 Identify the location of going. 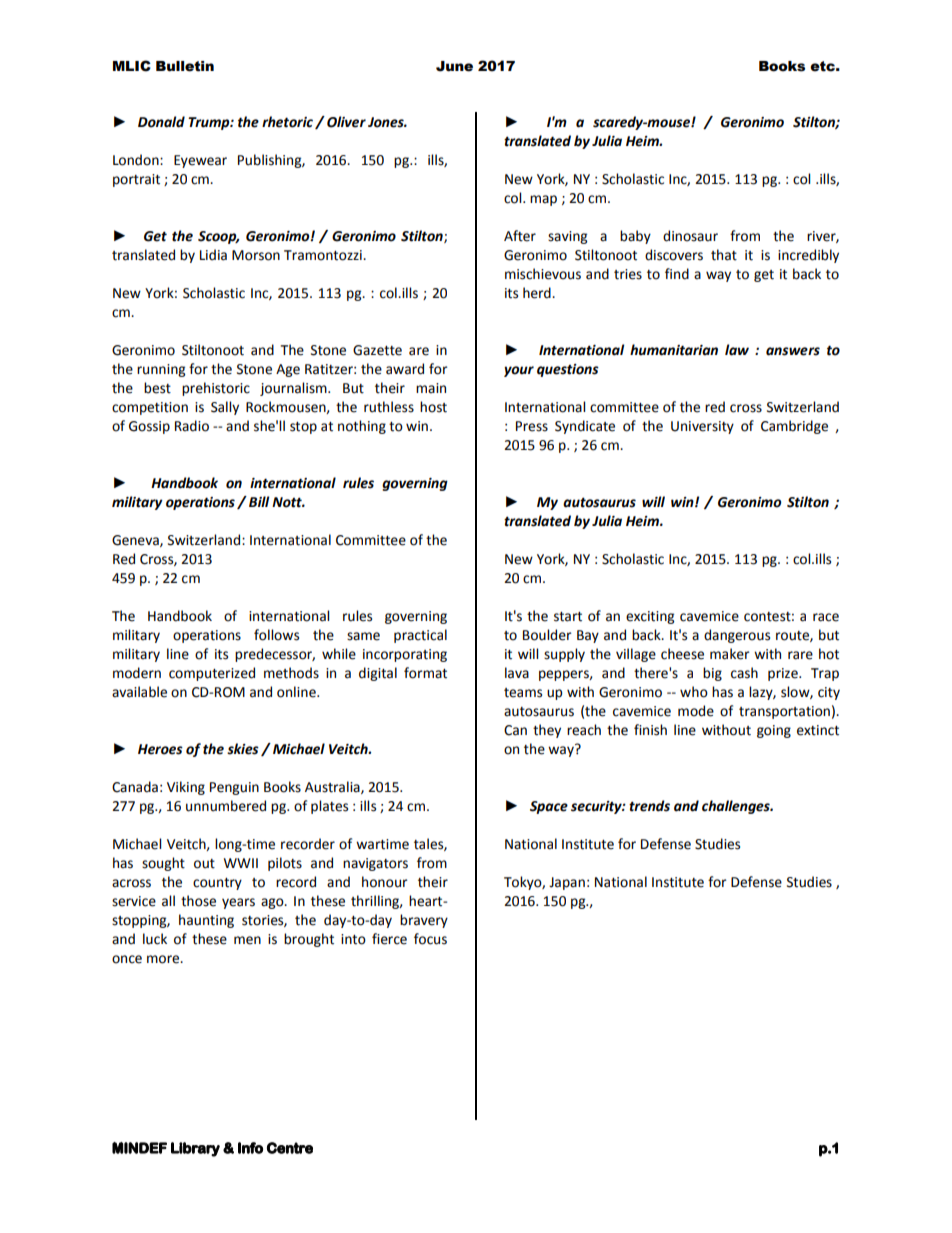
(774, 731).
